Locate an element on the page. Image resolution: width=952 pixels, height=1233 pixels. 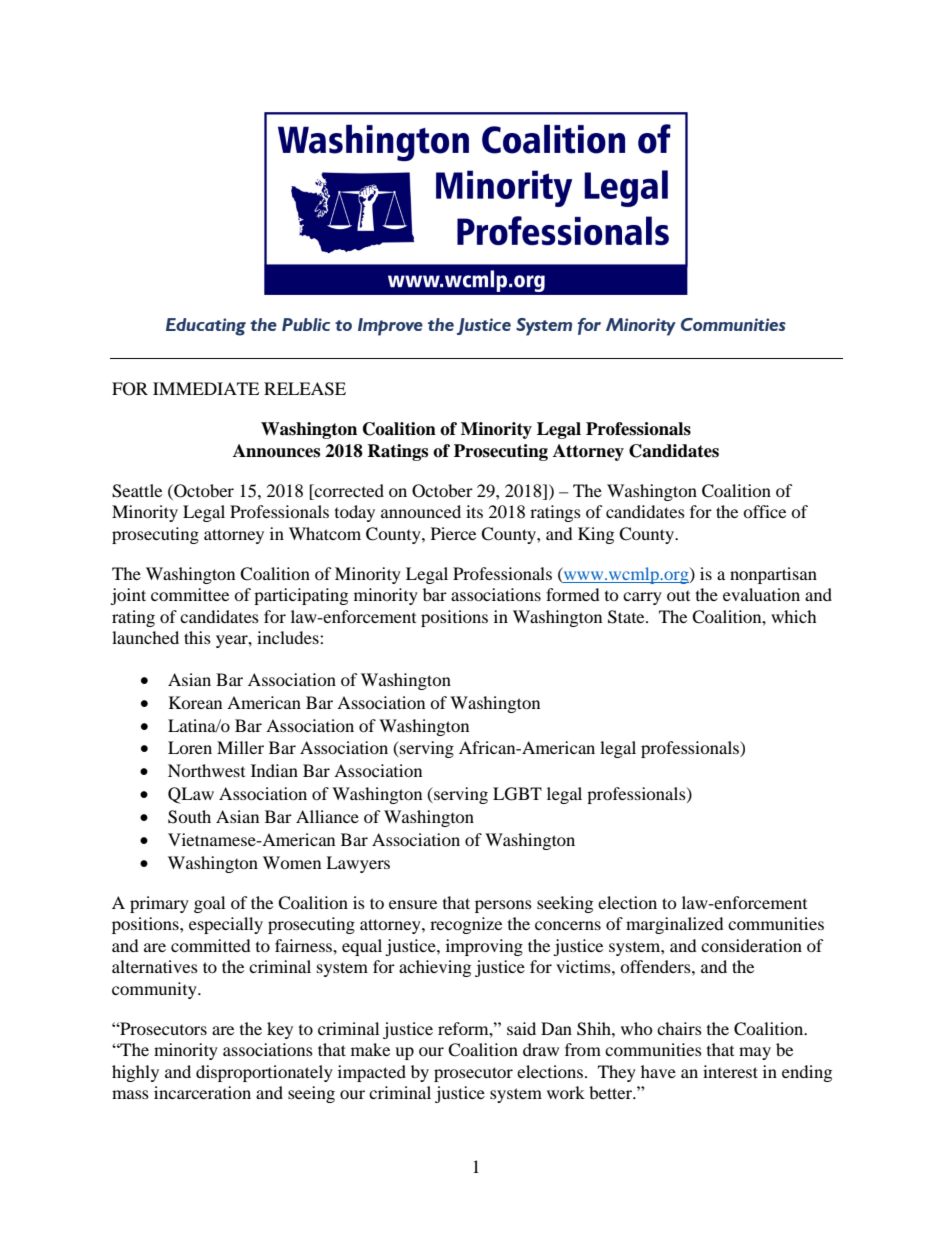
Pierce is located at coordinates (453, 533).
